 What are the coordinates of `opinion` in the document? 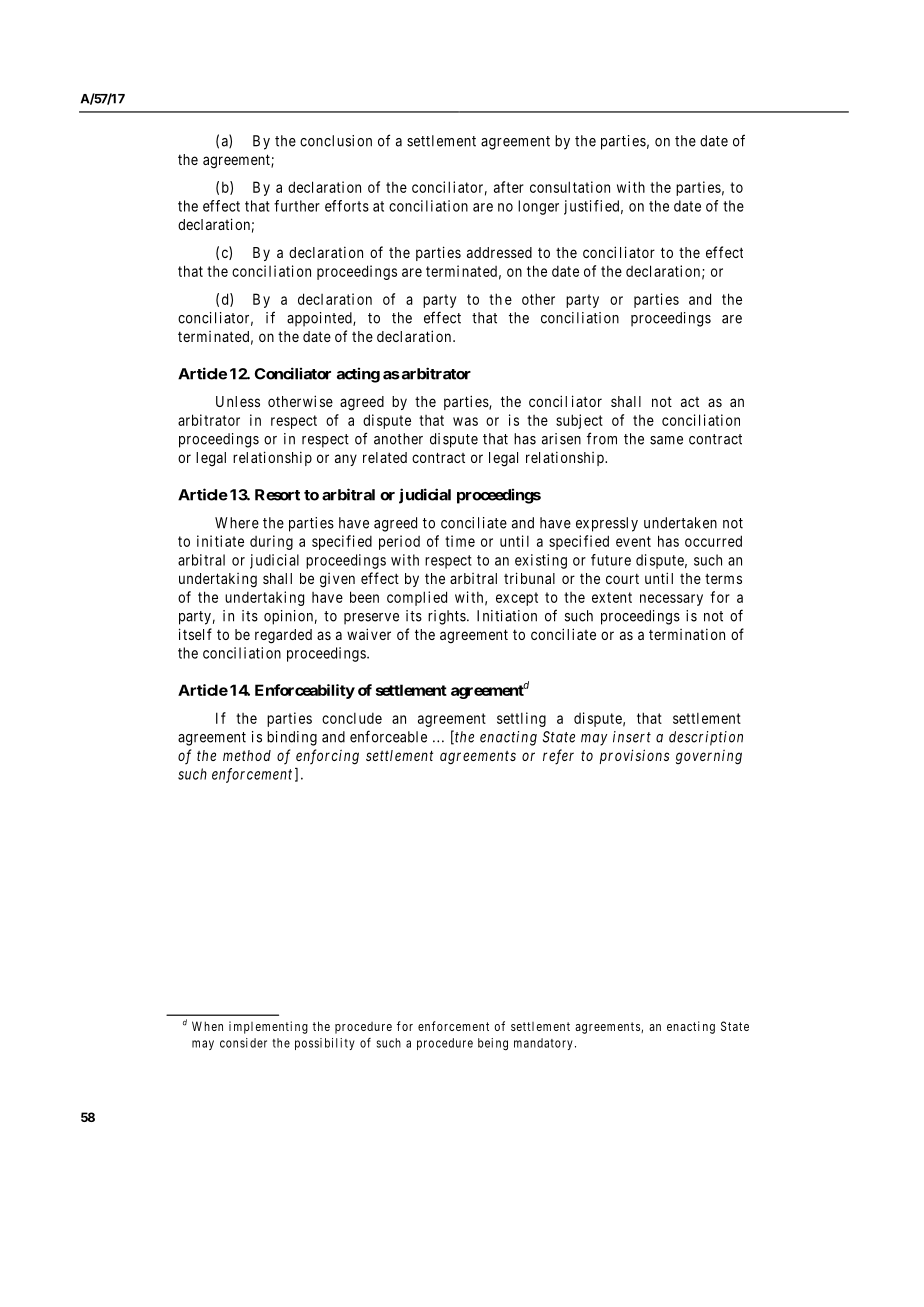 It's located at (288, 617).
